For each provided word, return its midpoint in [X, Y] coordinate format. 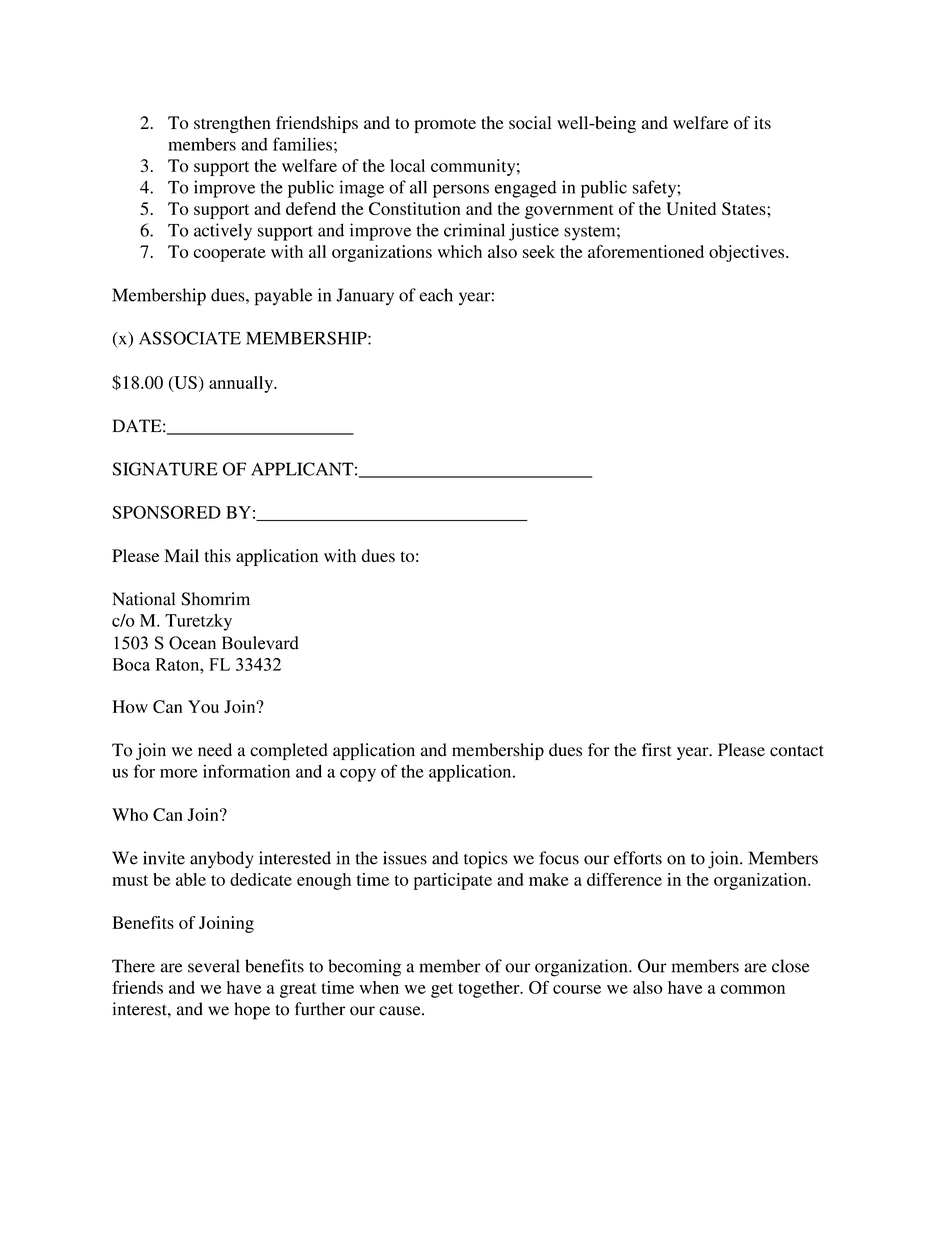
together [490, 989]
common [753, 989]
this [218, 555]
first [657, 750]
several [214, 966]
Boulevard [260, 643]
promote [445, 125]
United [691, 208]
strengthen [232, 124]
